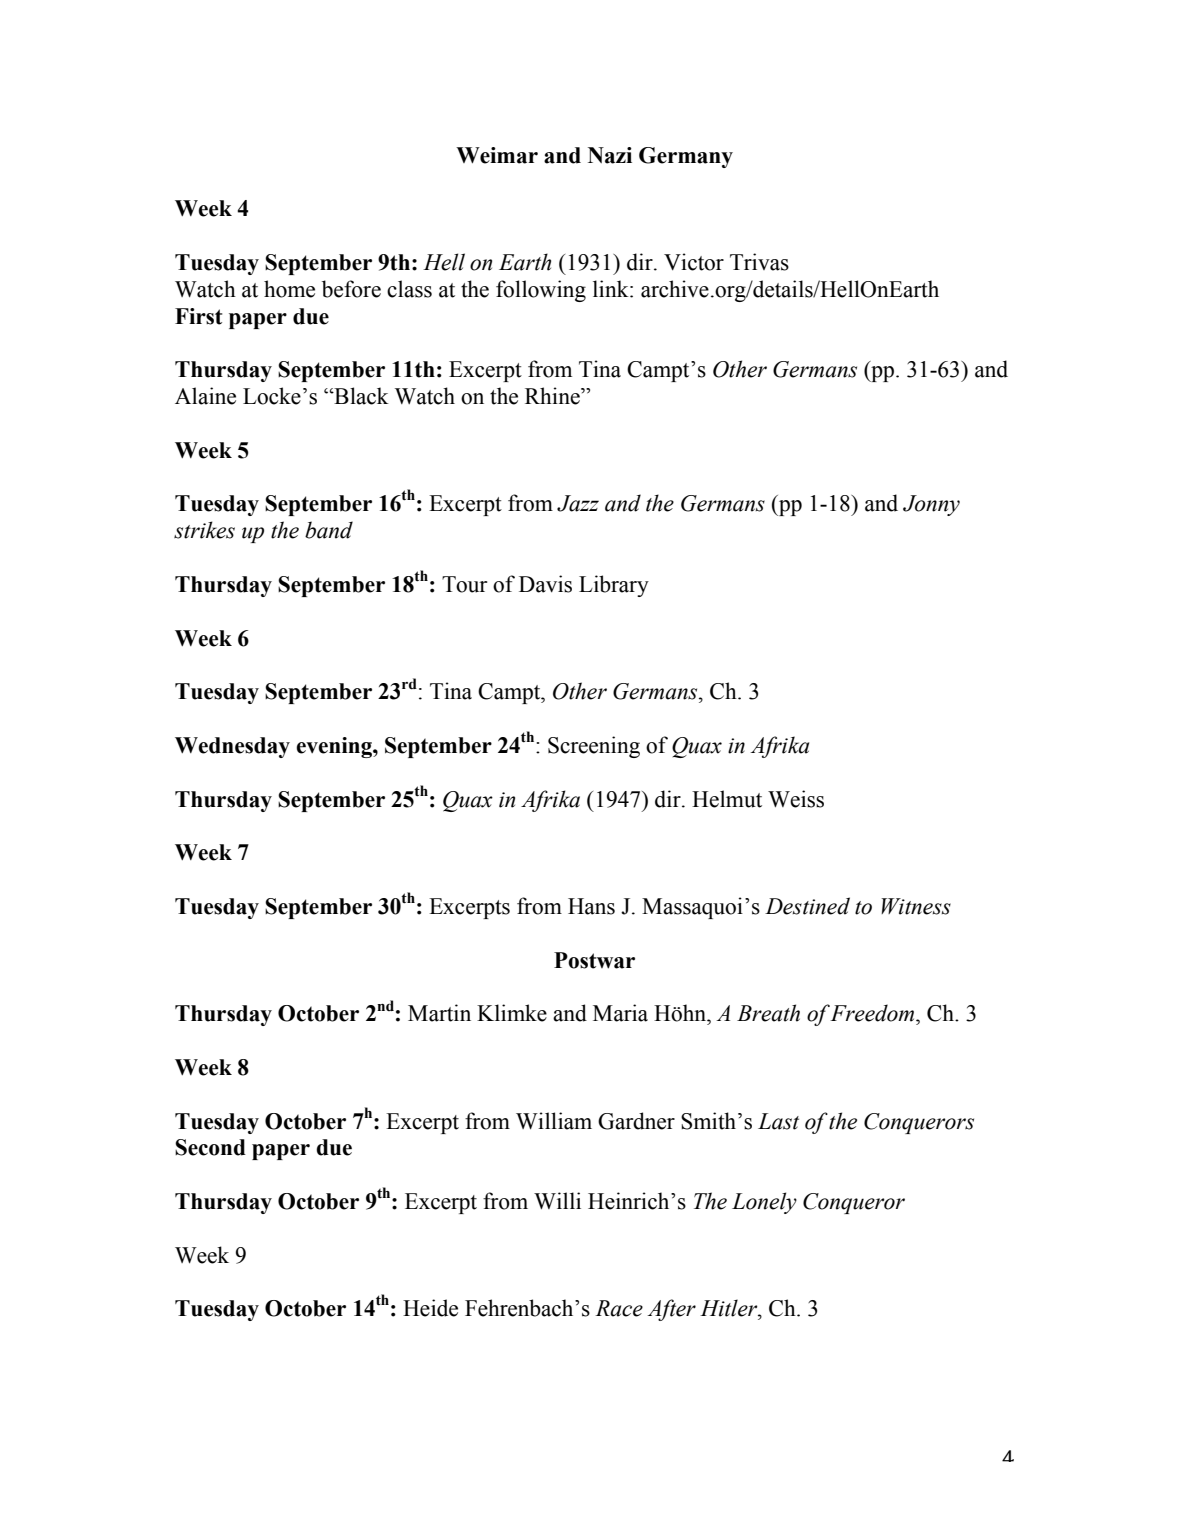 The height and width of the screenshot is (1540, 1190). I want to click on band, so click(329, 530).
